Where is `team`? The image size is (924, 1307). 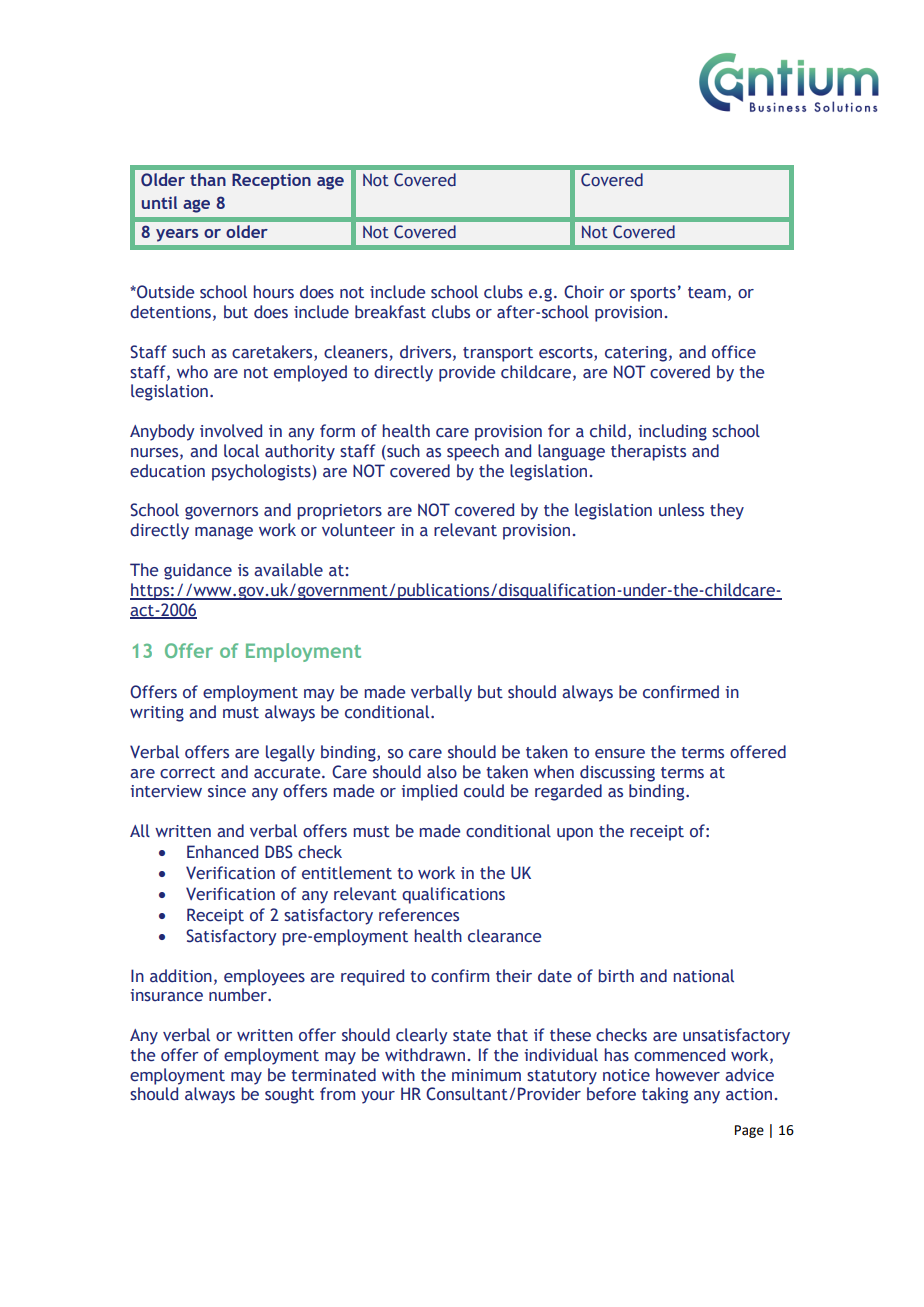
team is located at coordinates (707, 293).
